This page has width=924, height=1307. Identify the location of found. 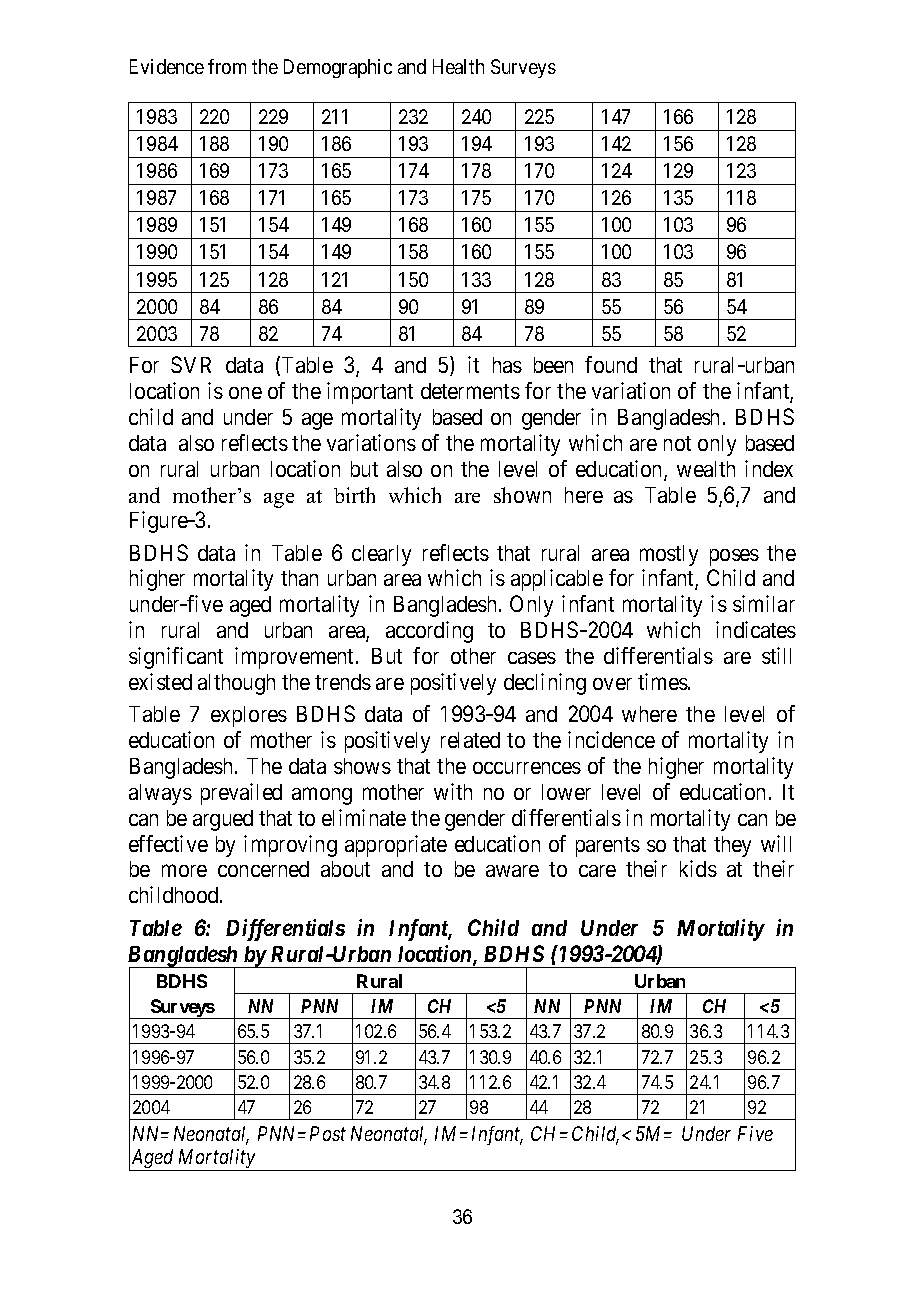
(611, 364).
